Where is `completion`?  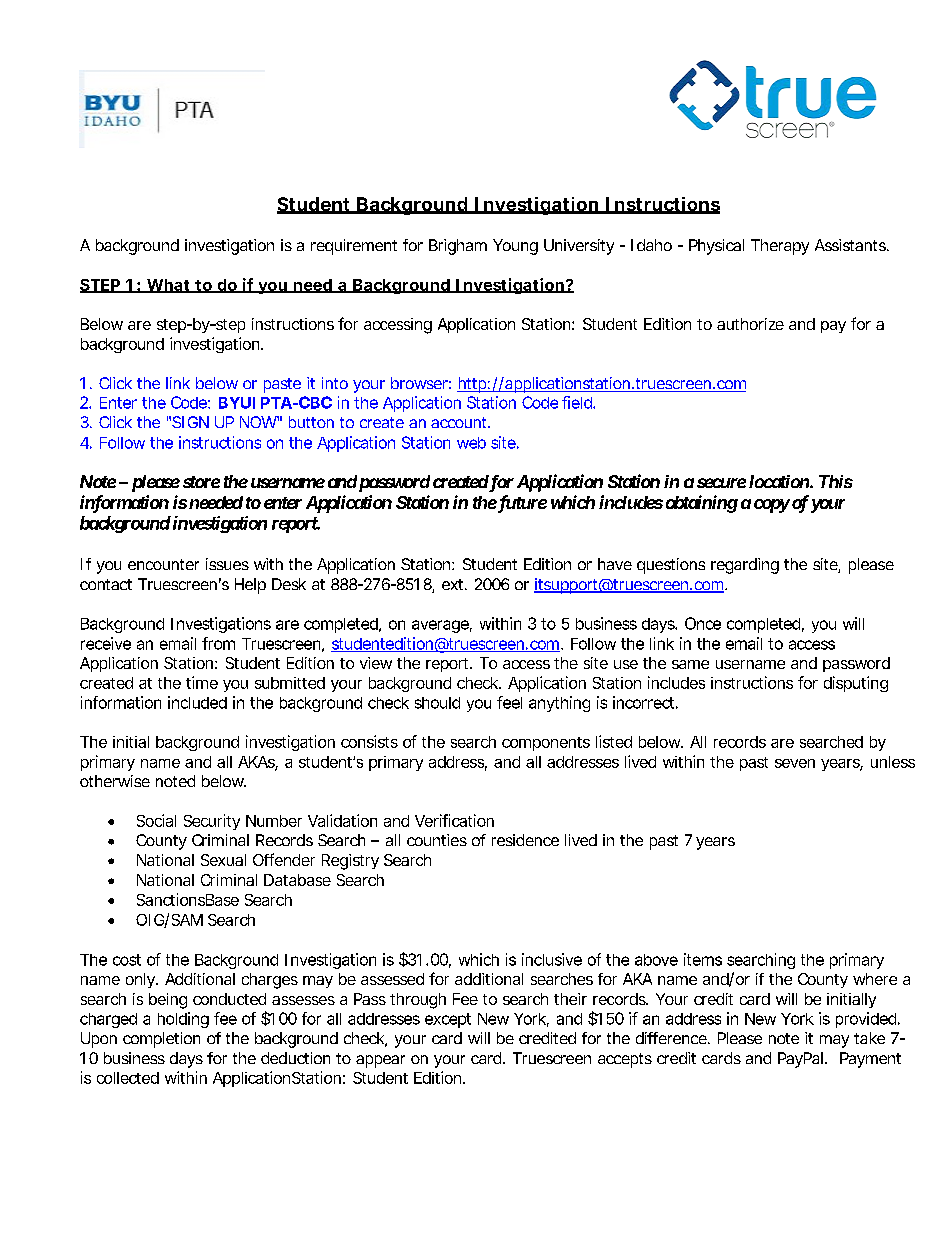
completion is located at coordinates (161, 1040).
